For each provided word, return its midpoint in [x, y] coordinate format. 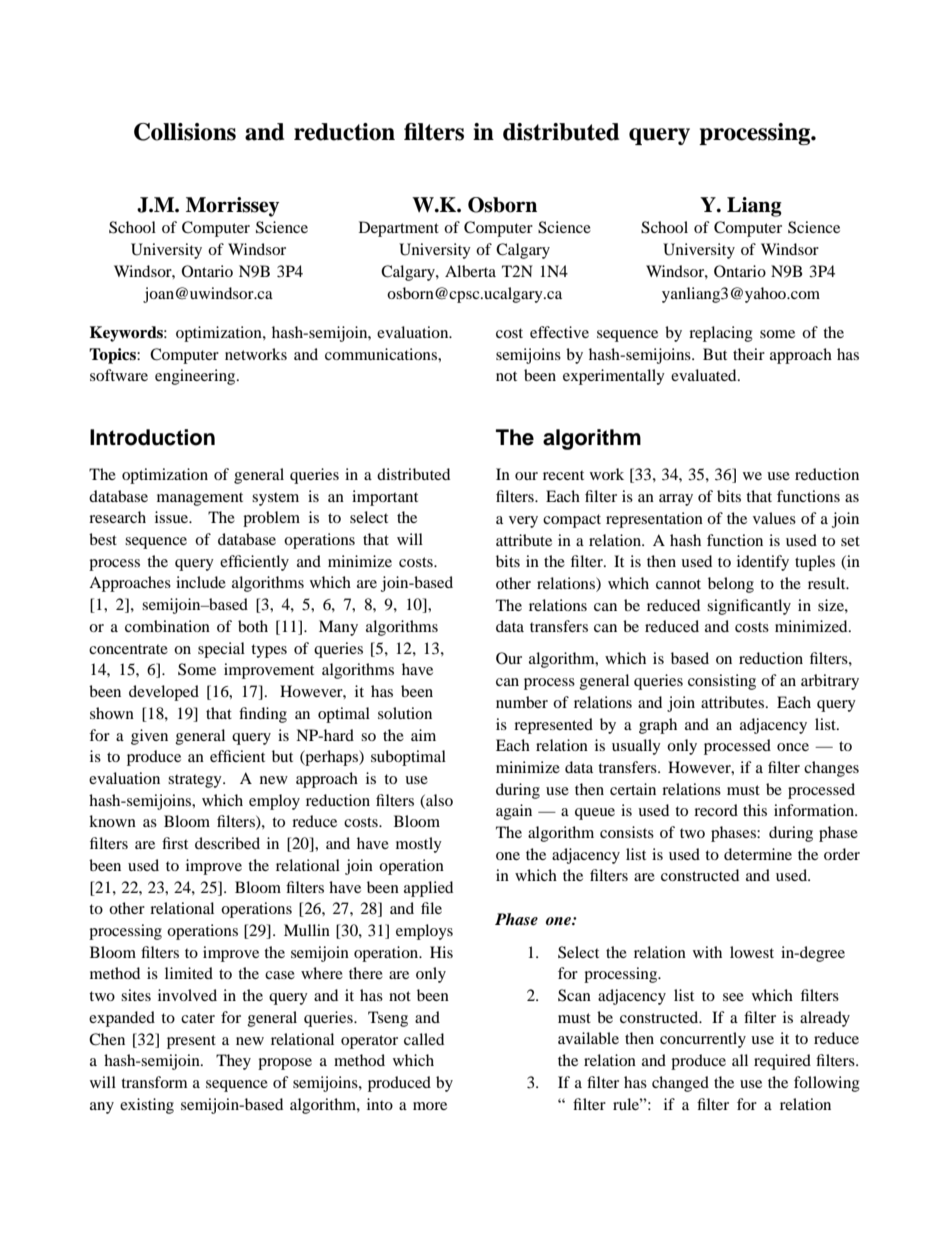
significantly [749, 607]
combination [167, 626]
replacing [721, 334]
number [522, 702]
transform [154, 1082]
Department [399, 229]
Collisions [185, 132]
